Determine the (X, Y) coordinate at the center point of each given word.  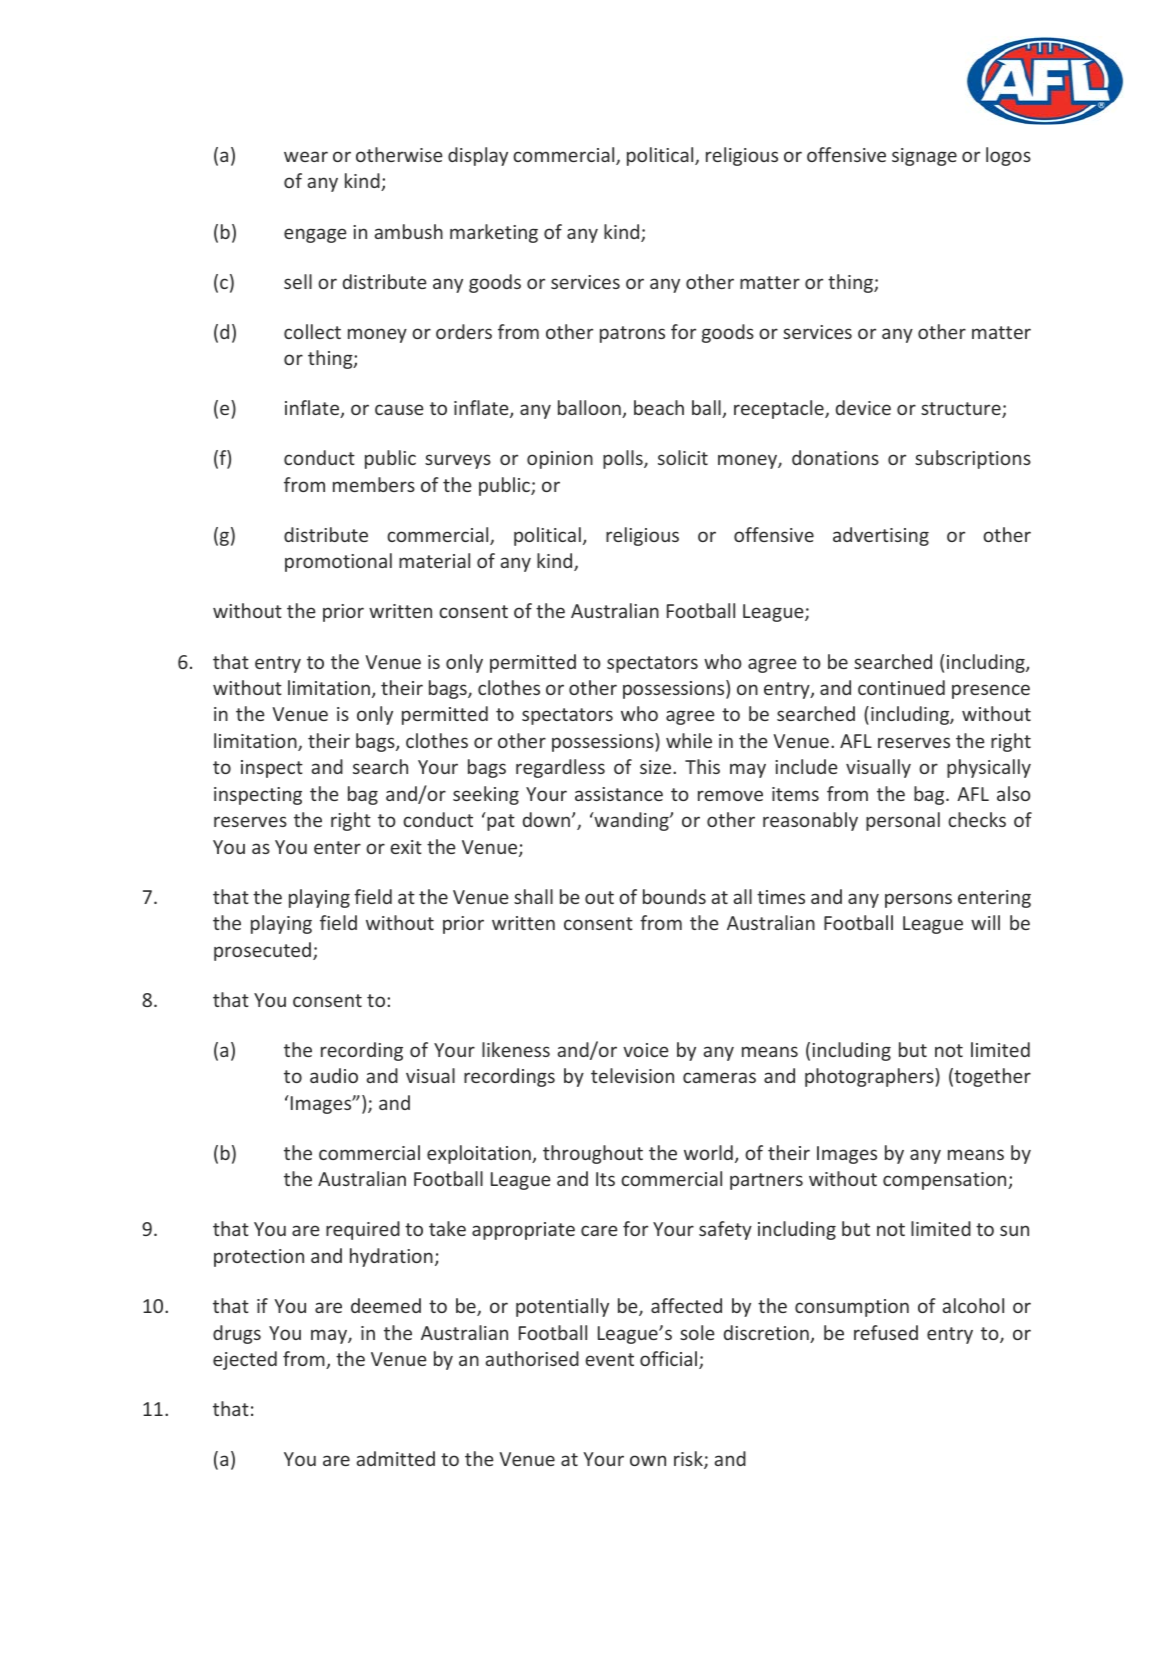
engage (315, 235)
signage (924, 157)
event (609, 1359)
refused (886, 1332)
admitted (396, 1458)
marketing (494, 233)
